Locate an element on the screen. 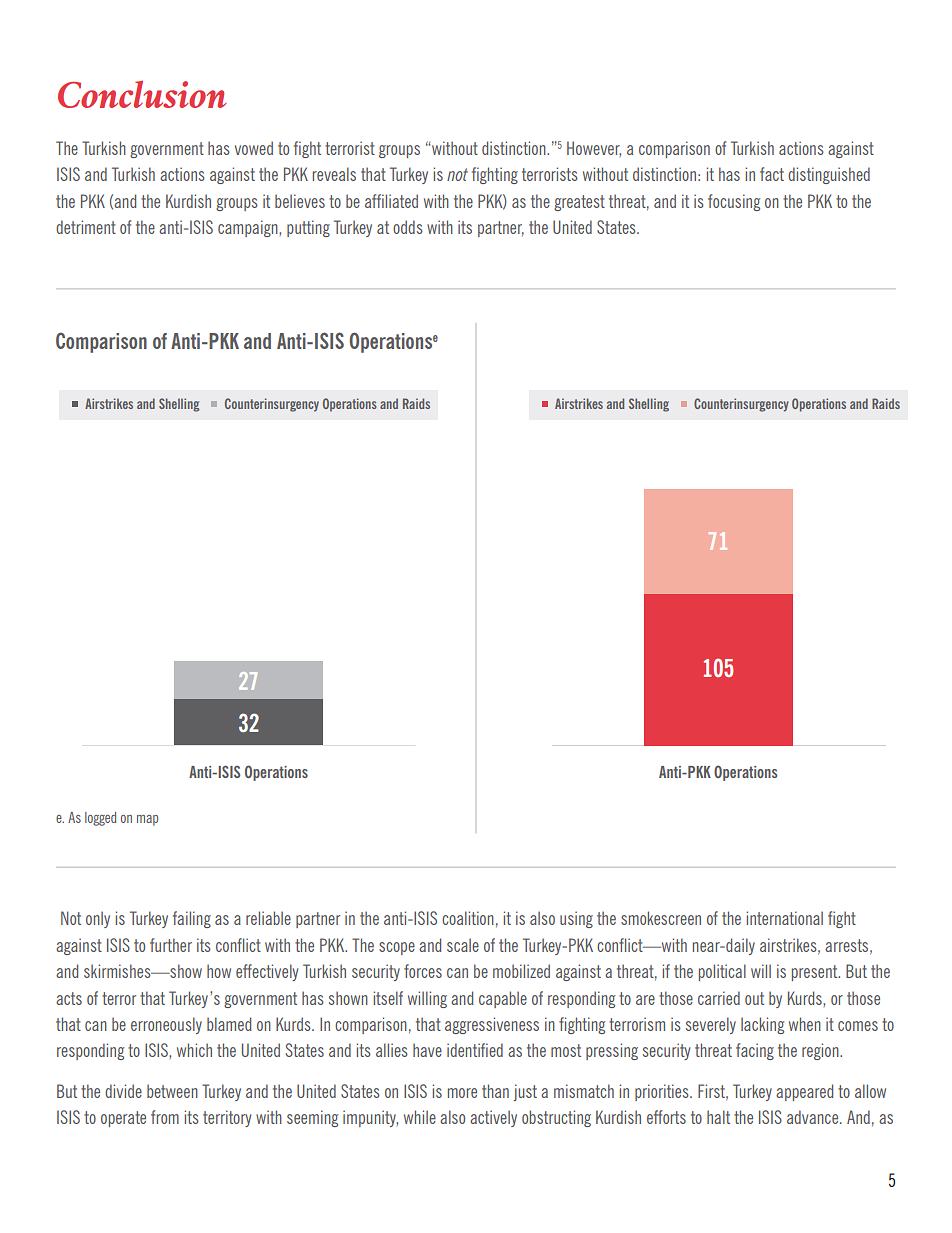  international is located at coordinates (785, 918).
